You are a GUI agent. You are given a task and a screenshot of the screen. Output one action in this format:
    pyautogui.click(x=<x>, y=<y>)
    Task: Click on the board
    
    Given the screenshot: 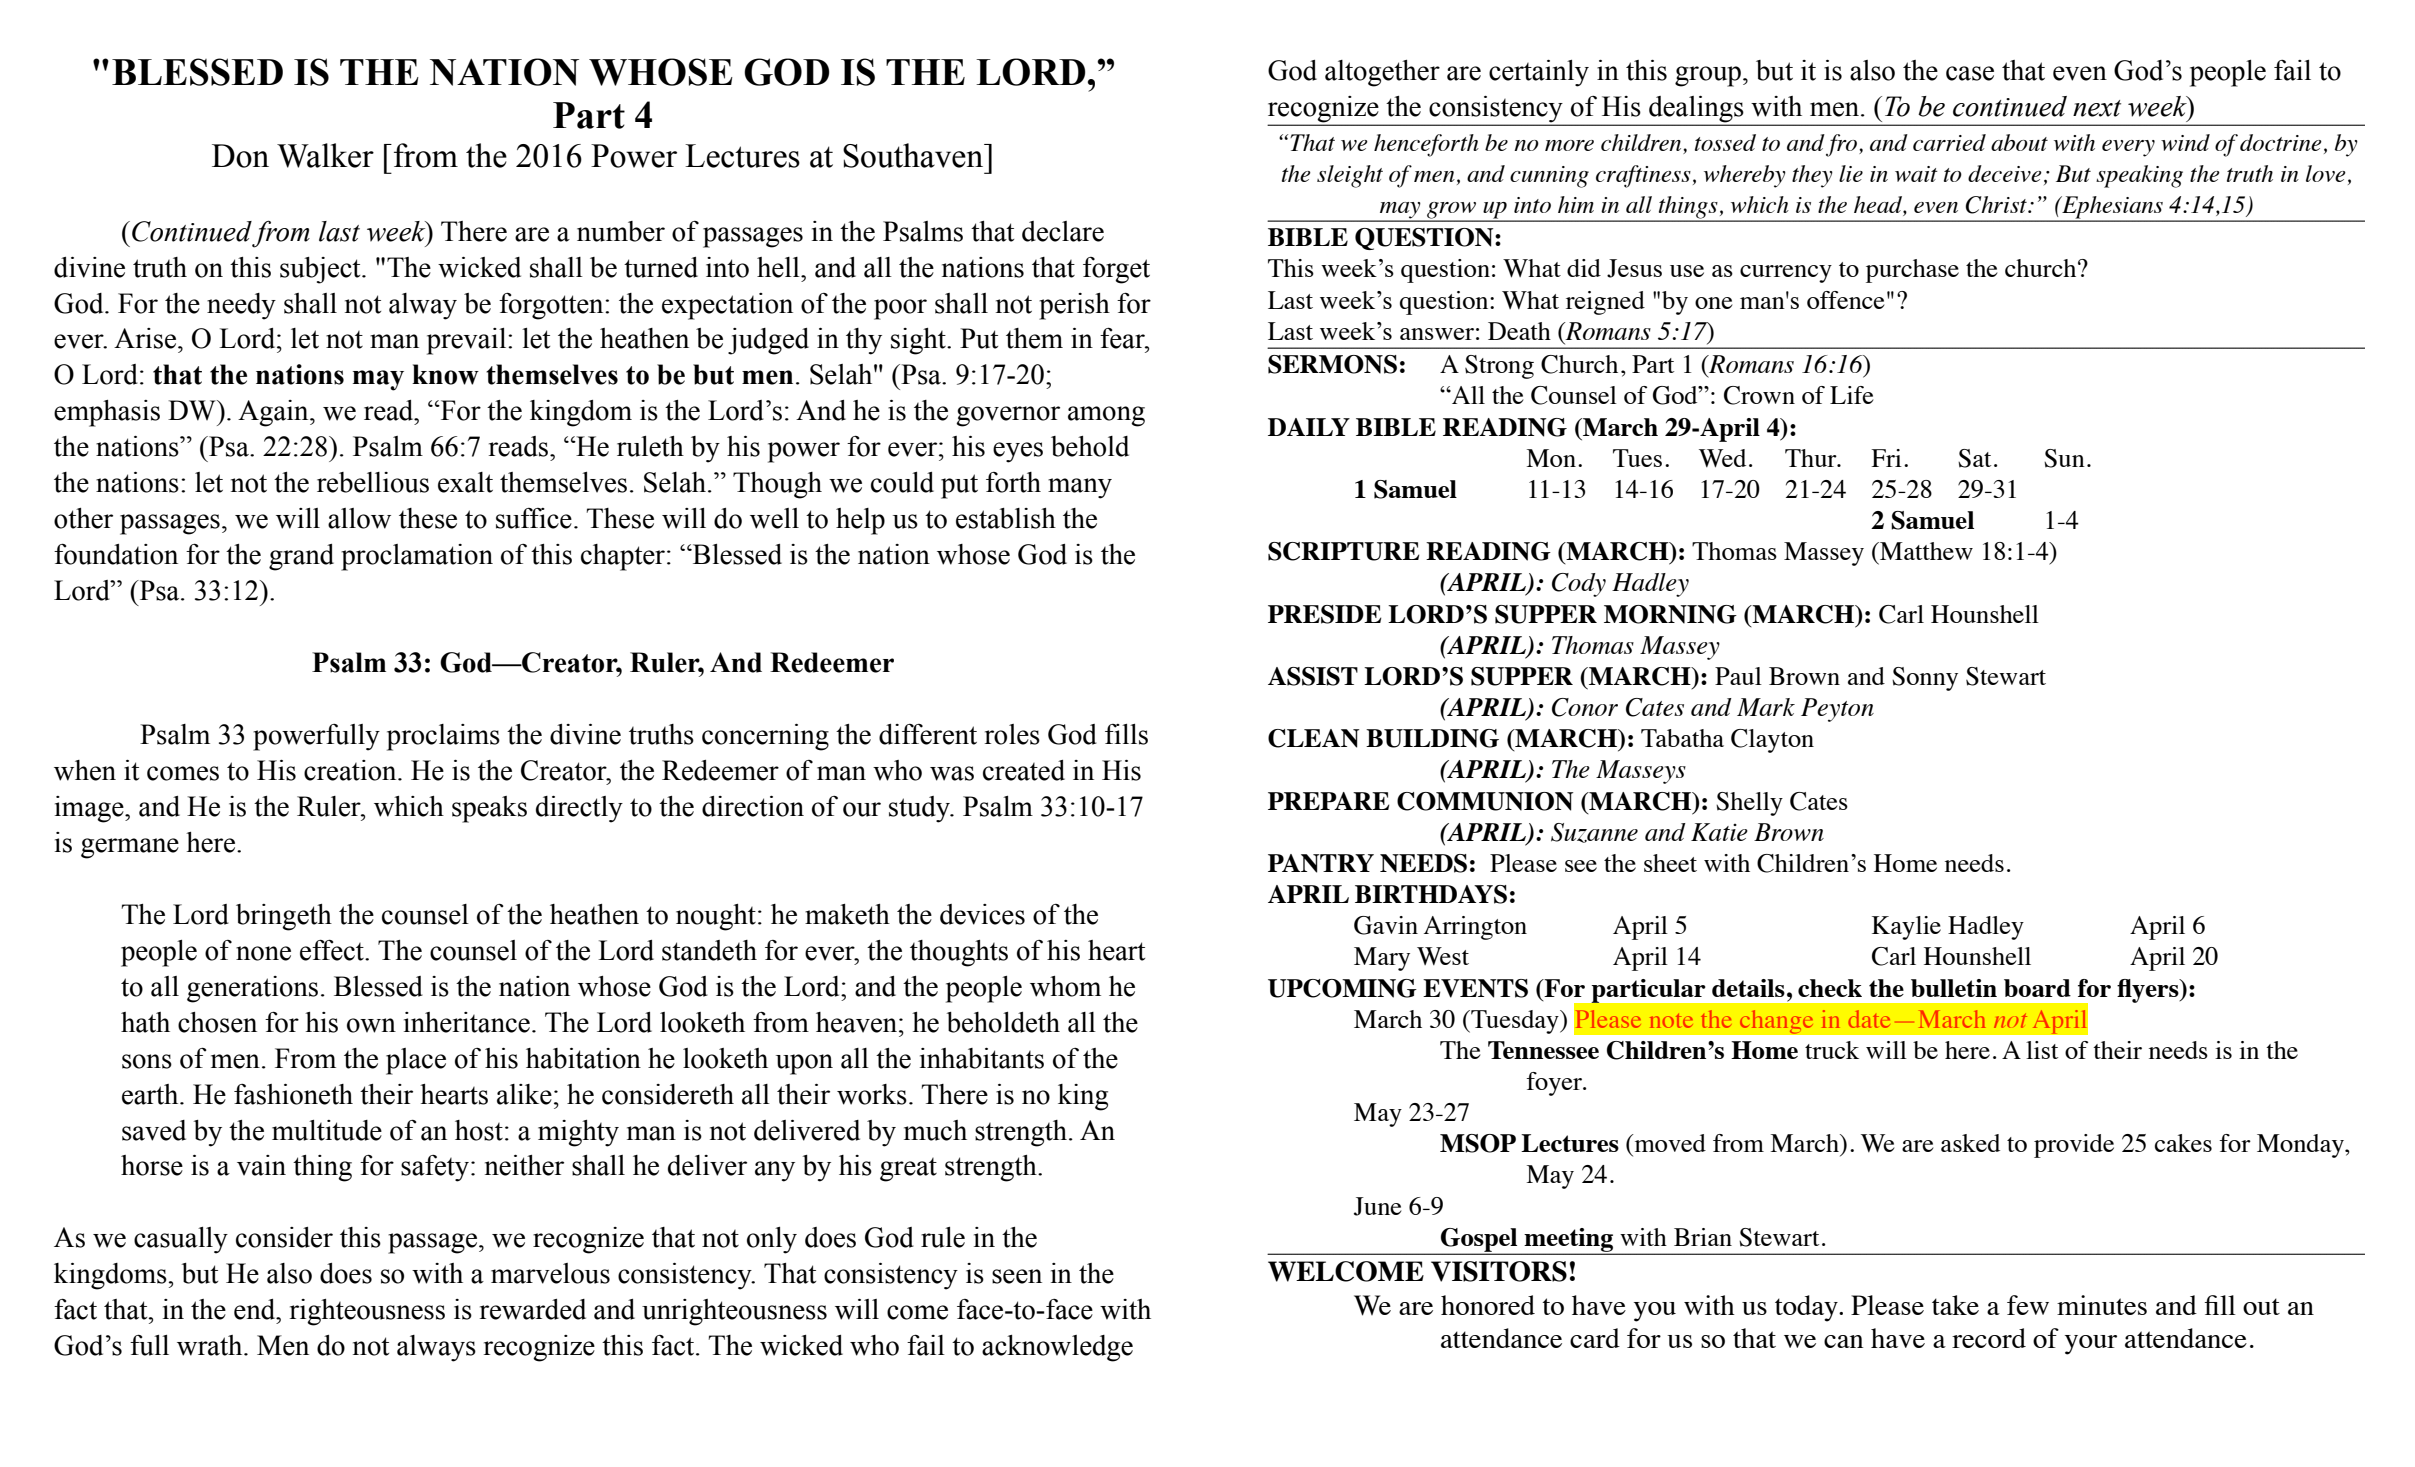 What is the action you would take?
    pyautogui.click(x=2037, y=988)
